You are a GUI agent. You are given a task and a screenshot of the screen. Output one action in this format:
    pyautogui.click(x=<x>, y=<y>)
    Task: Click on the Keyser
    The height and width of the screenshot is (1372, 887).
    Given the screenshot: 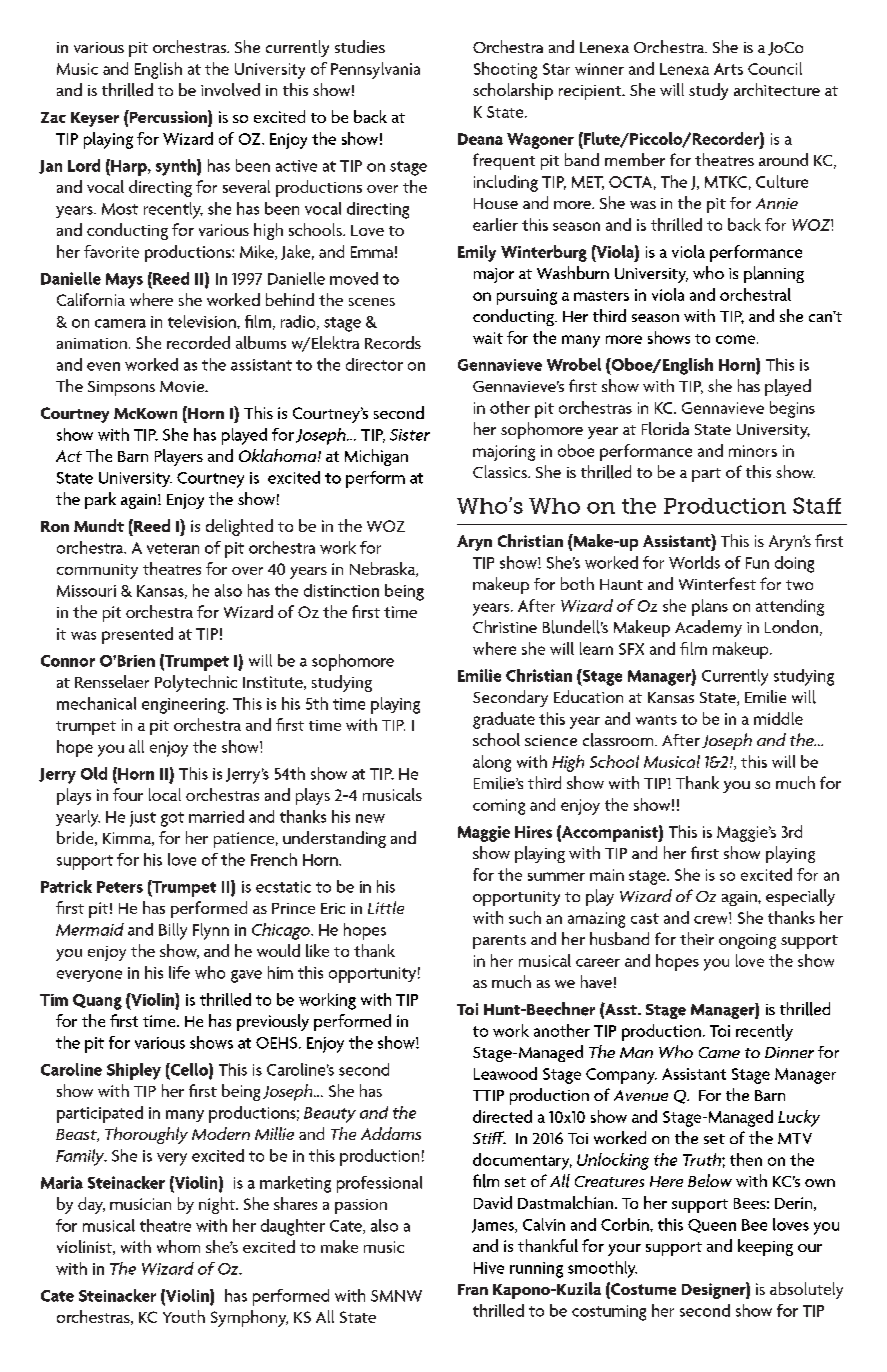 What is the action you would take?
    pyautogui.click(x=95, y=119)
